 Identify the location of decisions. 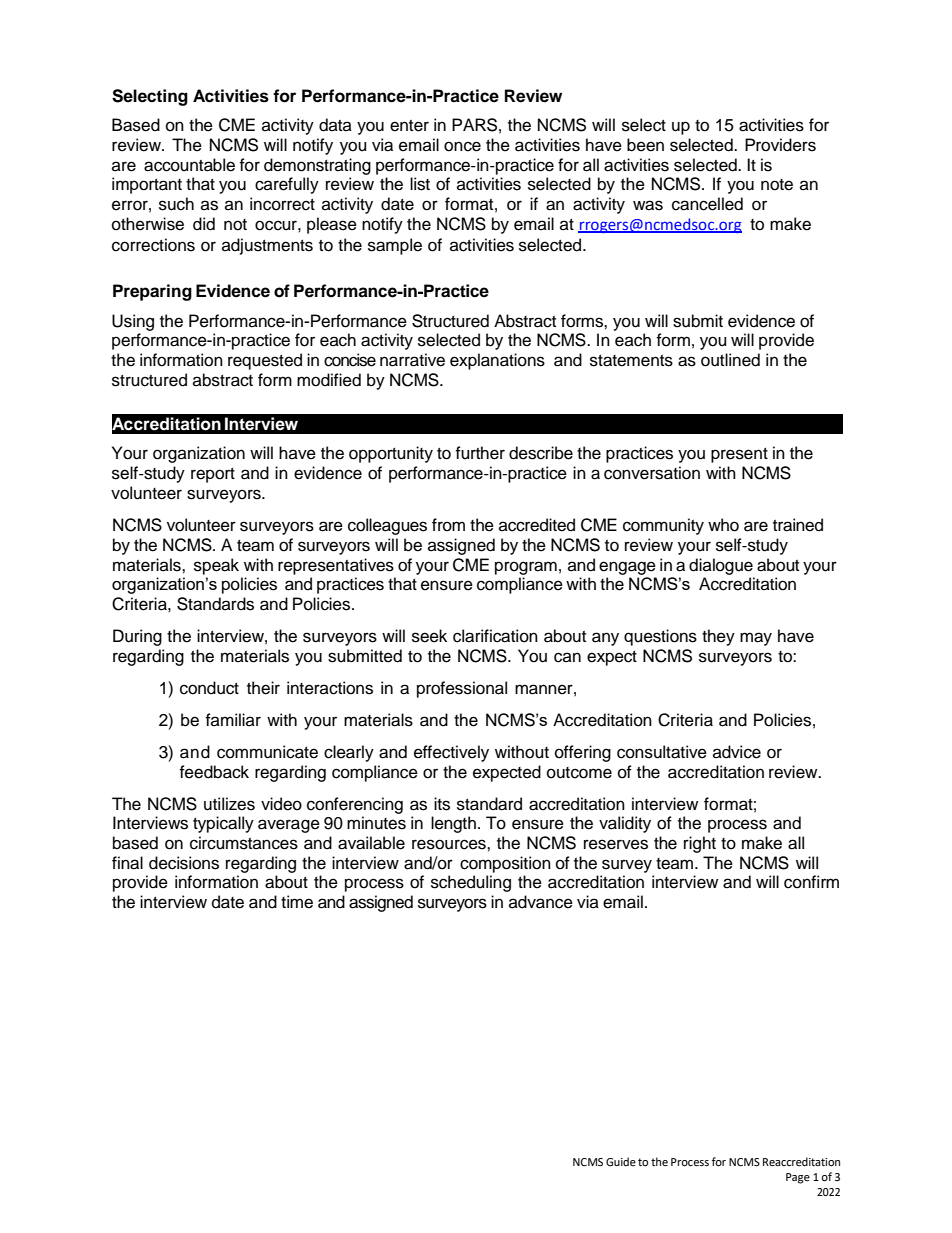
(184, 863).
